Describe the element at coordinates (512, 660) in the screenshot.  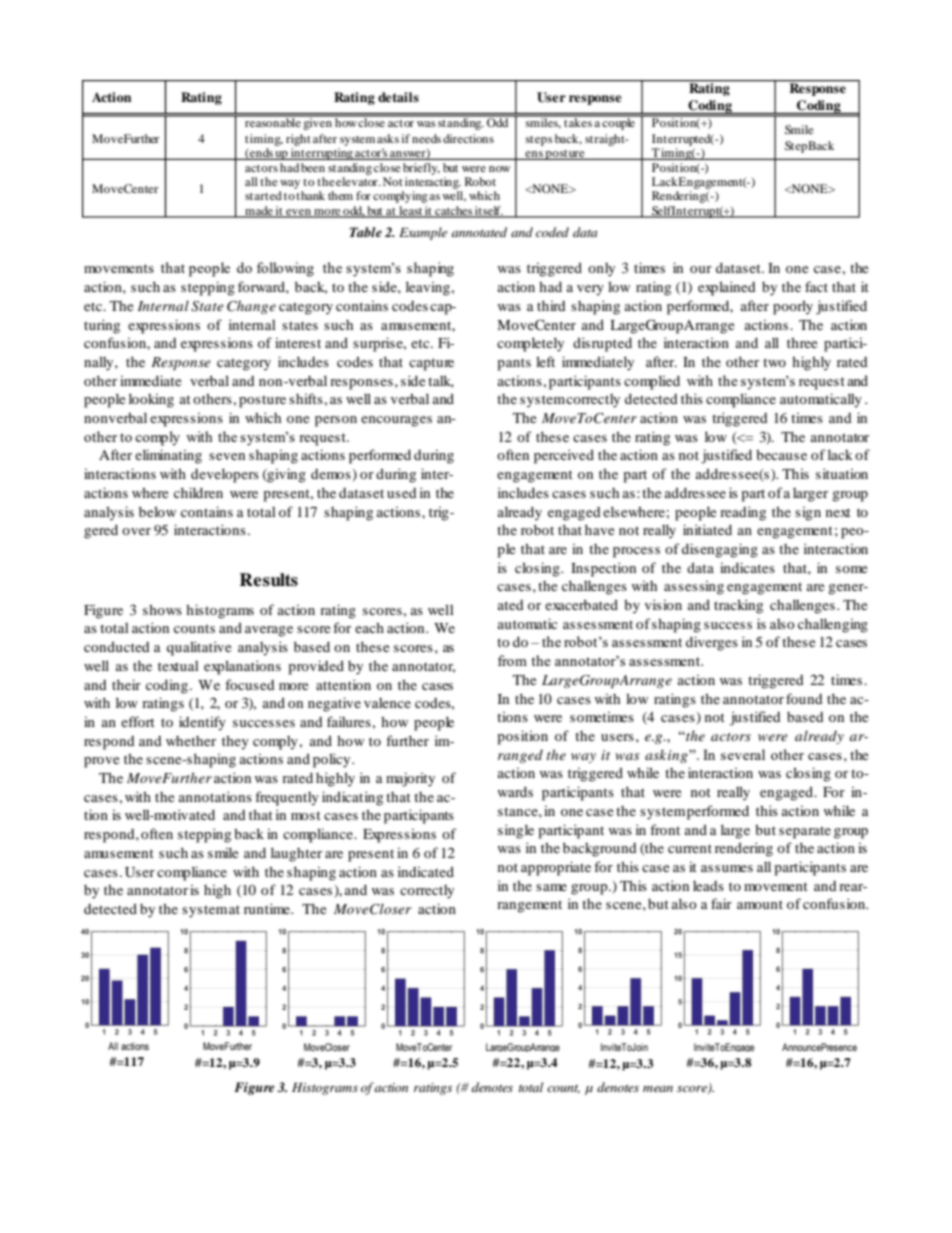
I see `from` at that location.
